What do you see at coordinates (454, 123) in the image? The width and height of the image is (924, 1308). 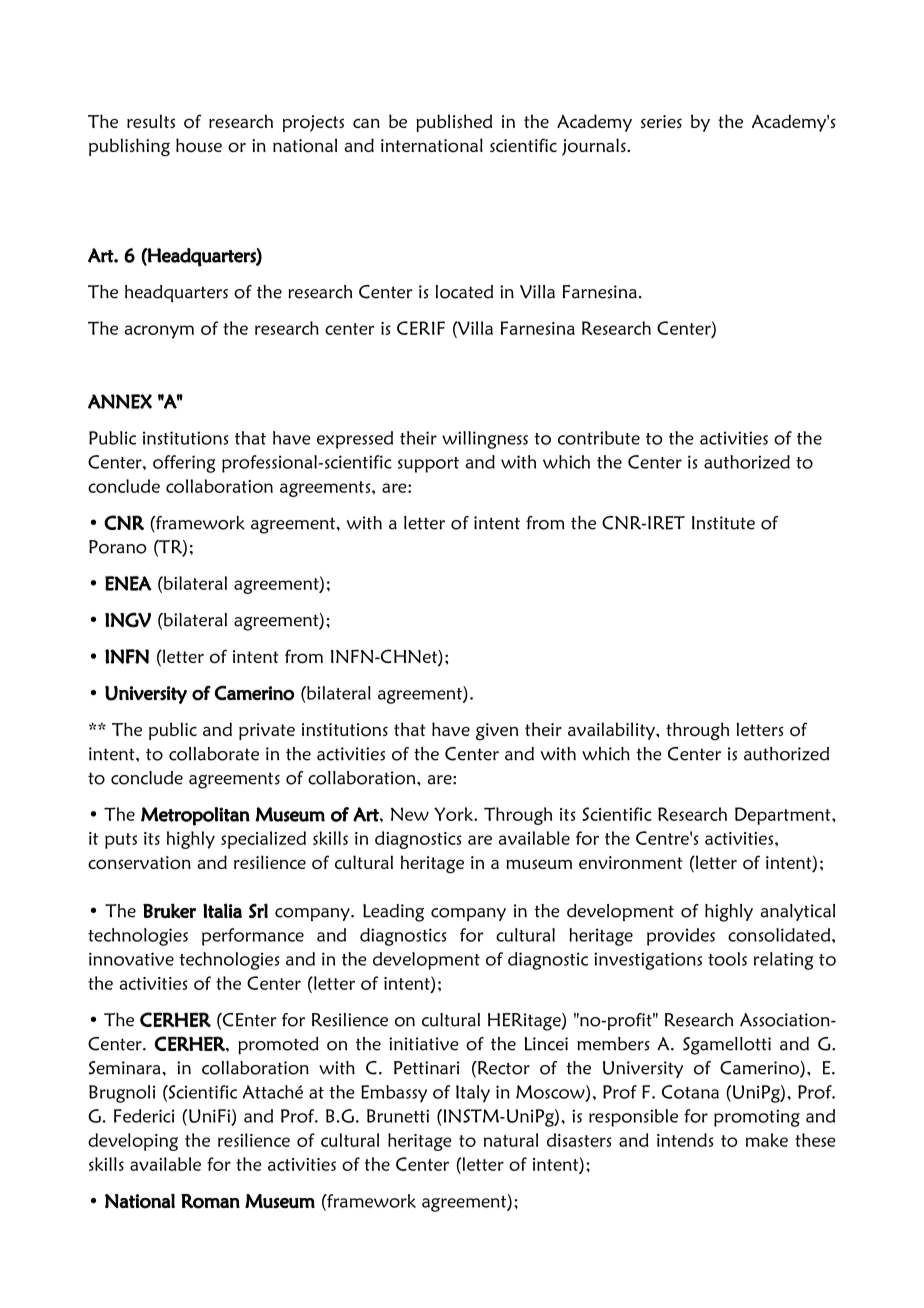 I see `published` at bounding box center [454, 123].
